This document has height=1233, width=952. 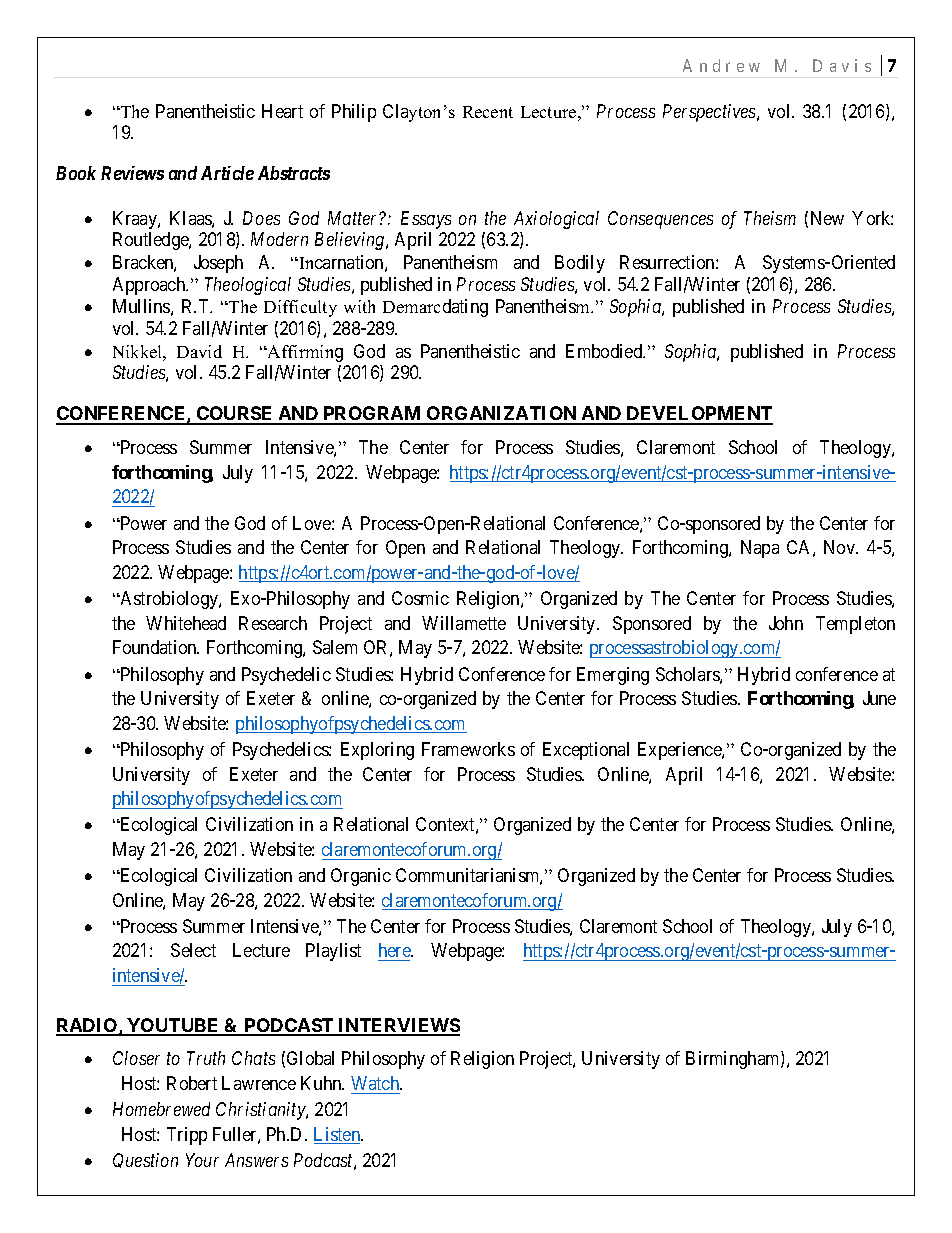 I want to click on Birmingham, so click(x=734, y=1060).
